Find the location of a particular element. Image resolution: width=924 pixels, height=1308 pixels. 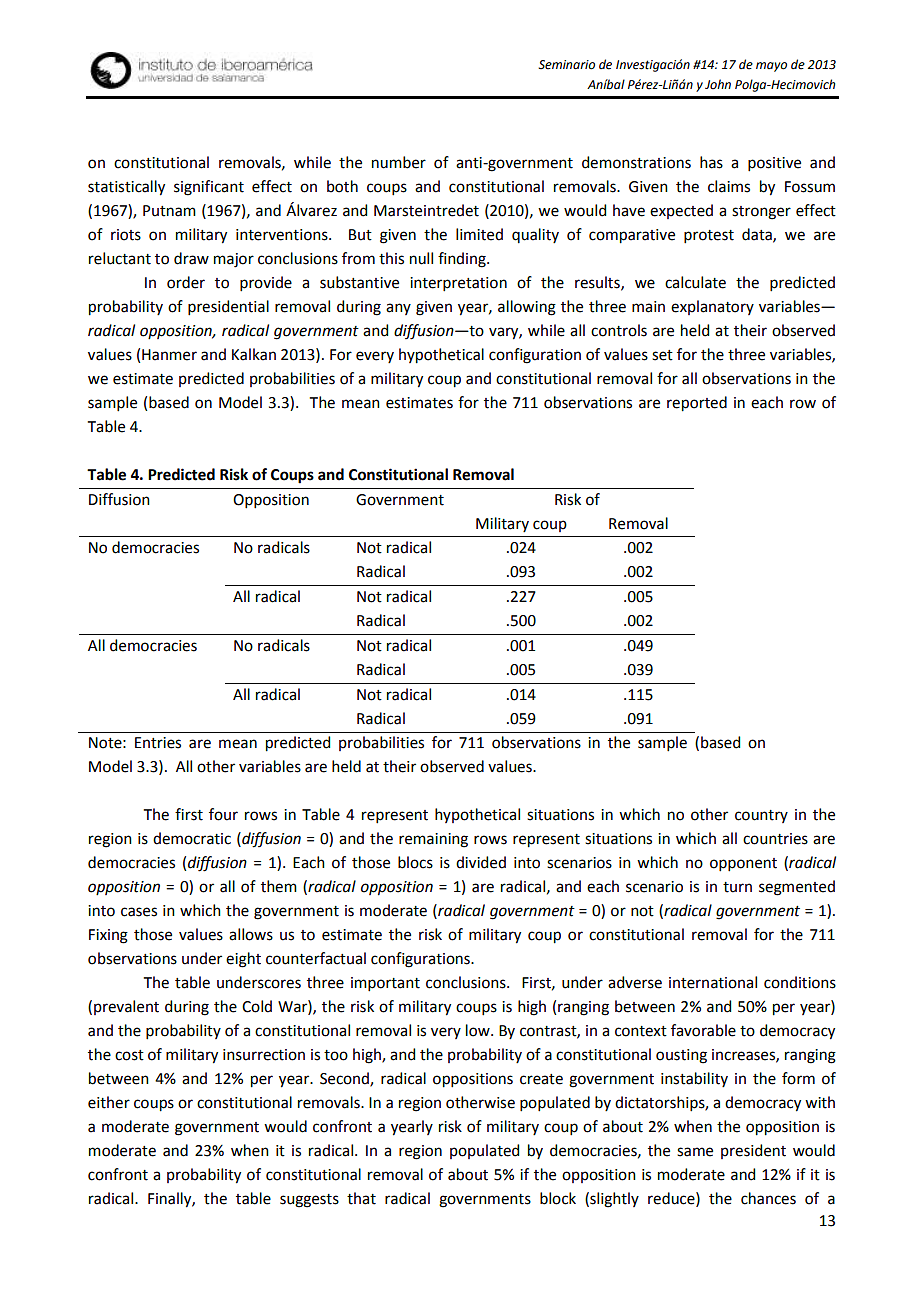

either is located at coordinates (109, 1102).
